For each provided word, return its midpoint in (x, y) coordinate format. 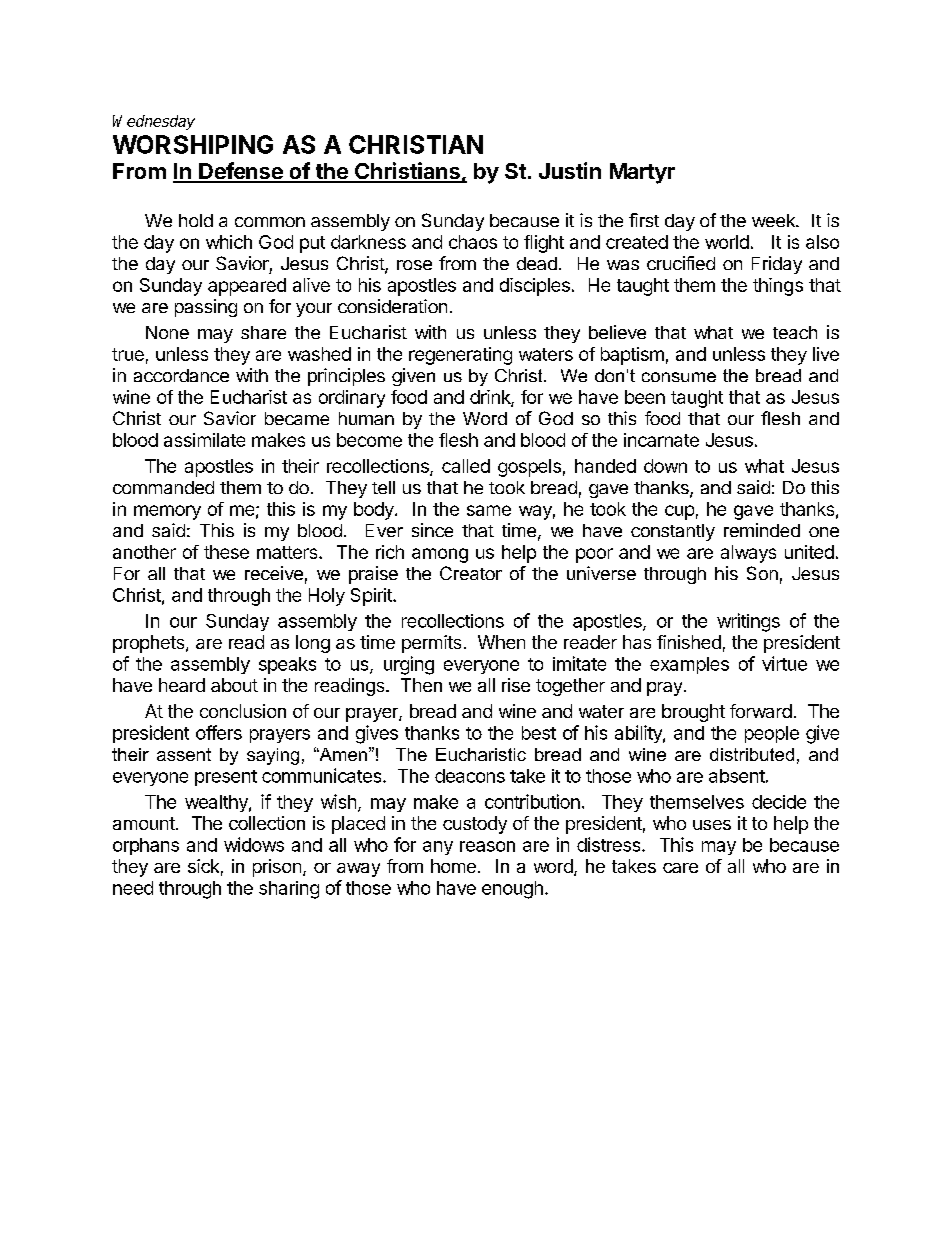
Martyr (642, 173)
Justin (570, 170)
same (489, 510)
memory (167, 512)
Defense (241, 172)
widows (254, 844)
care (680, 868)
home (453, 866)
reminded (762, 530)
